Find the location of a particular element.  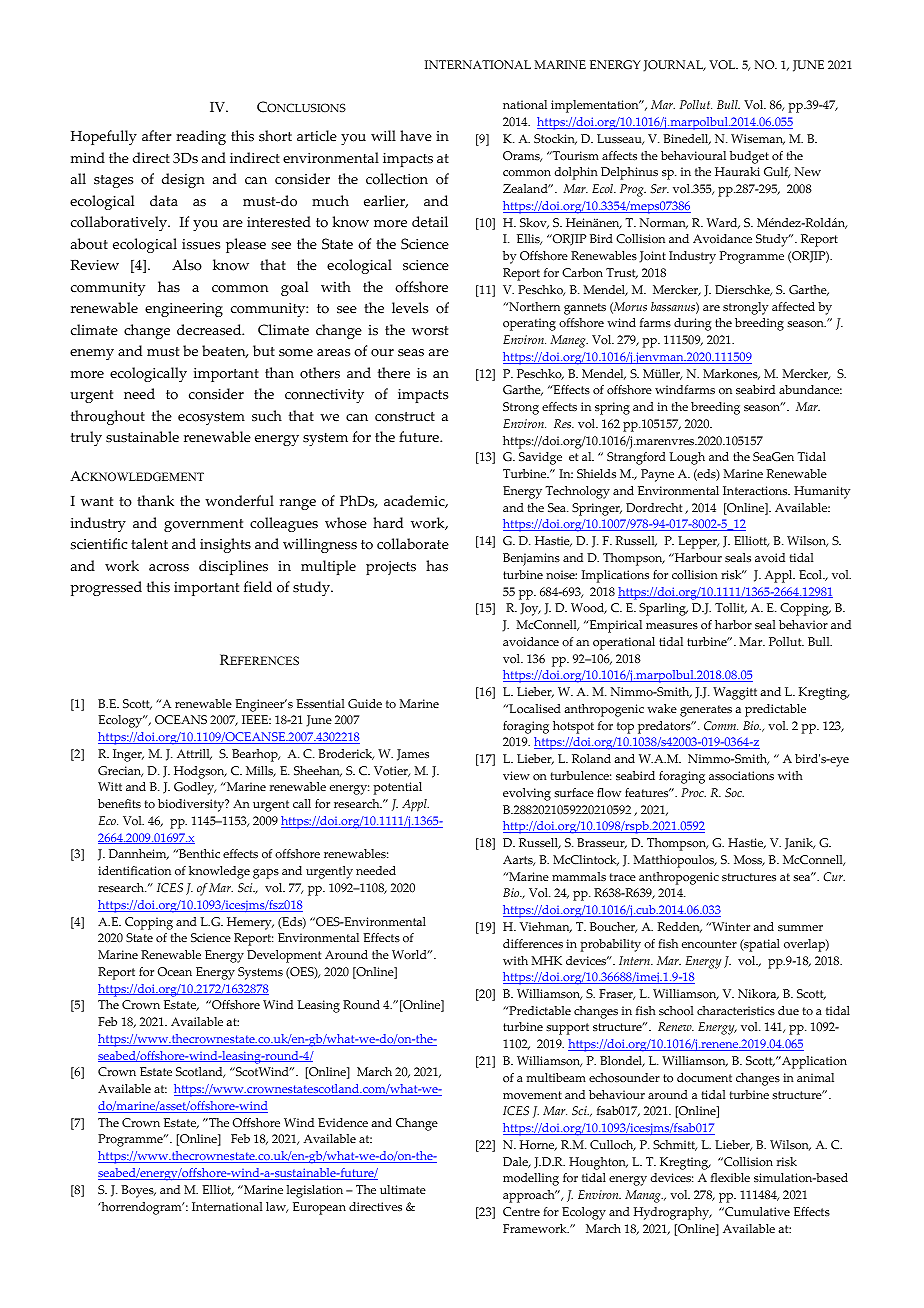

after is located at coordinates (156, 136).
